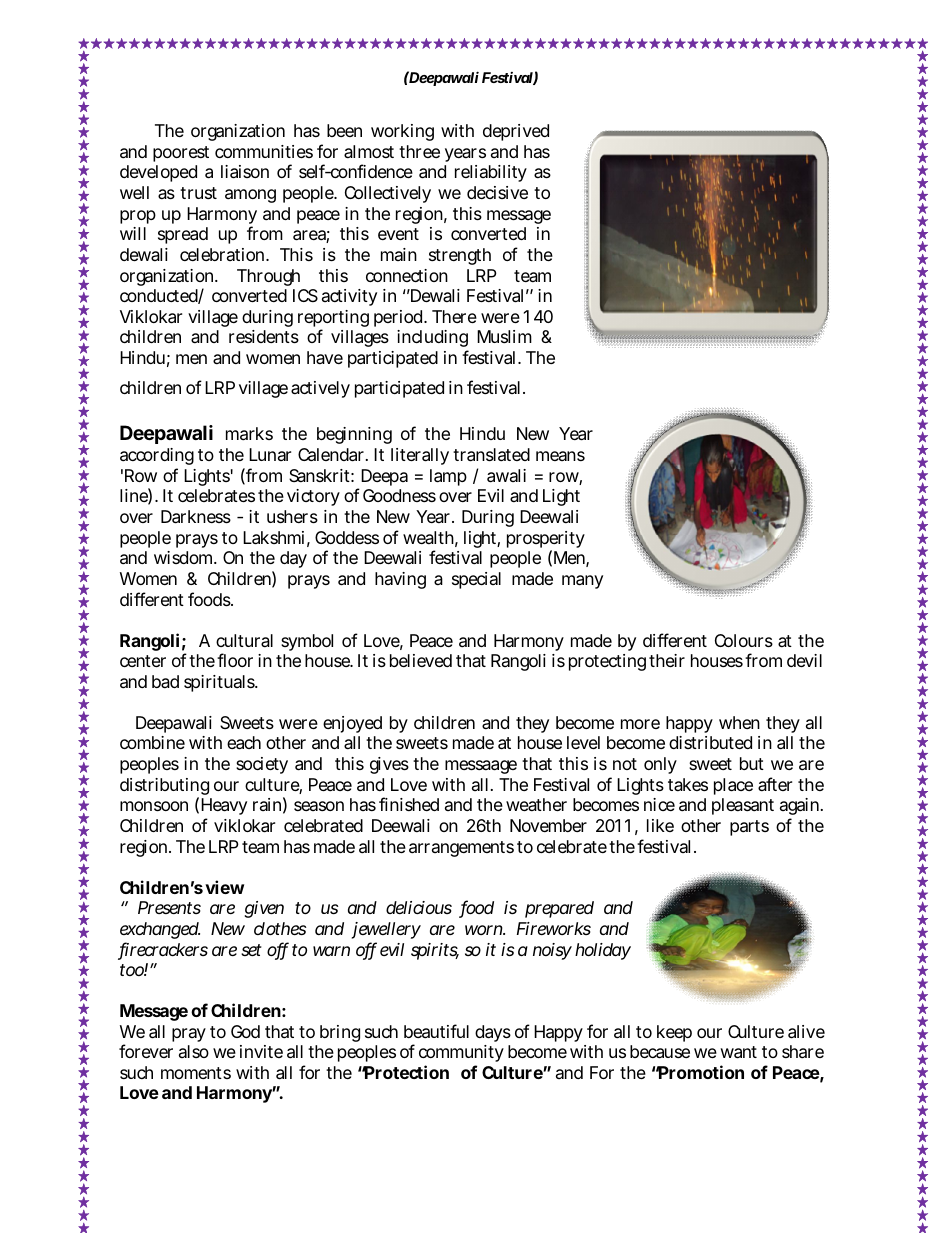  Describe the element at coordinates (476, 580) in the image. I see `special` at that location.
